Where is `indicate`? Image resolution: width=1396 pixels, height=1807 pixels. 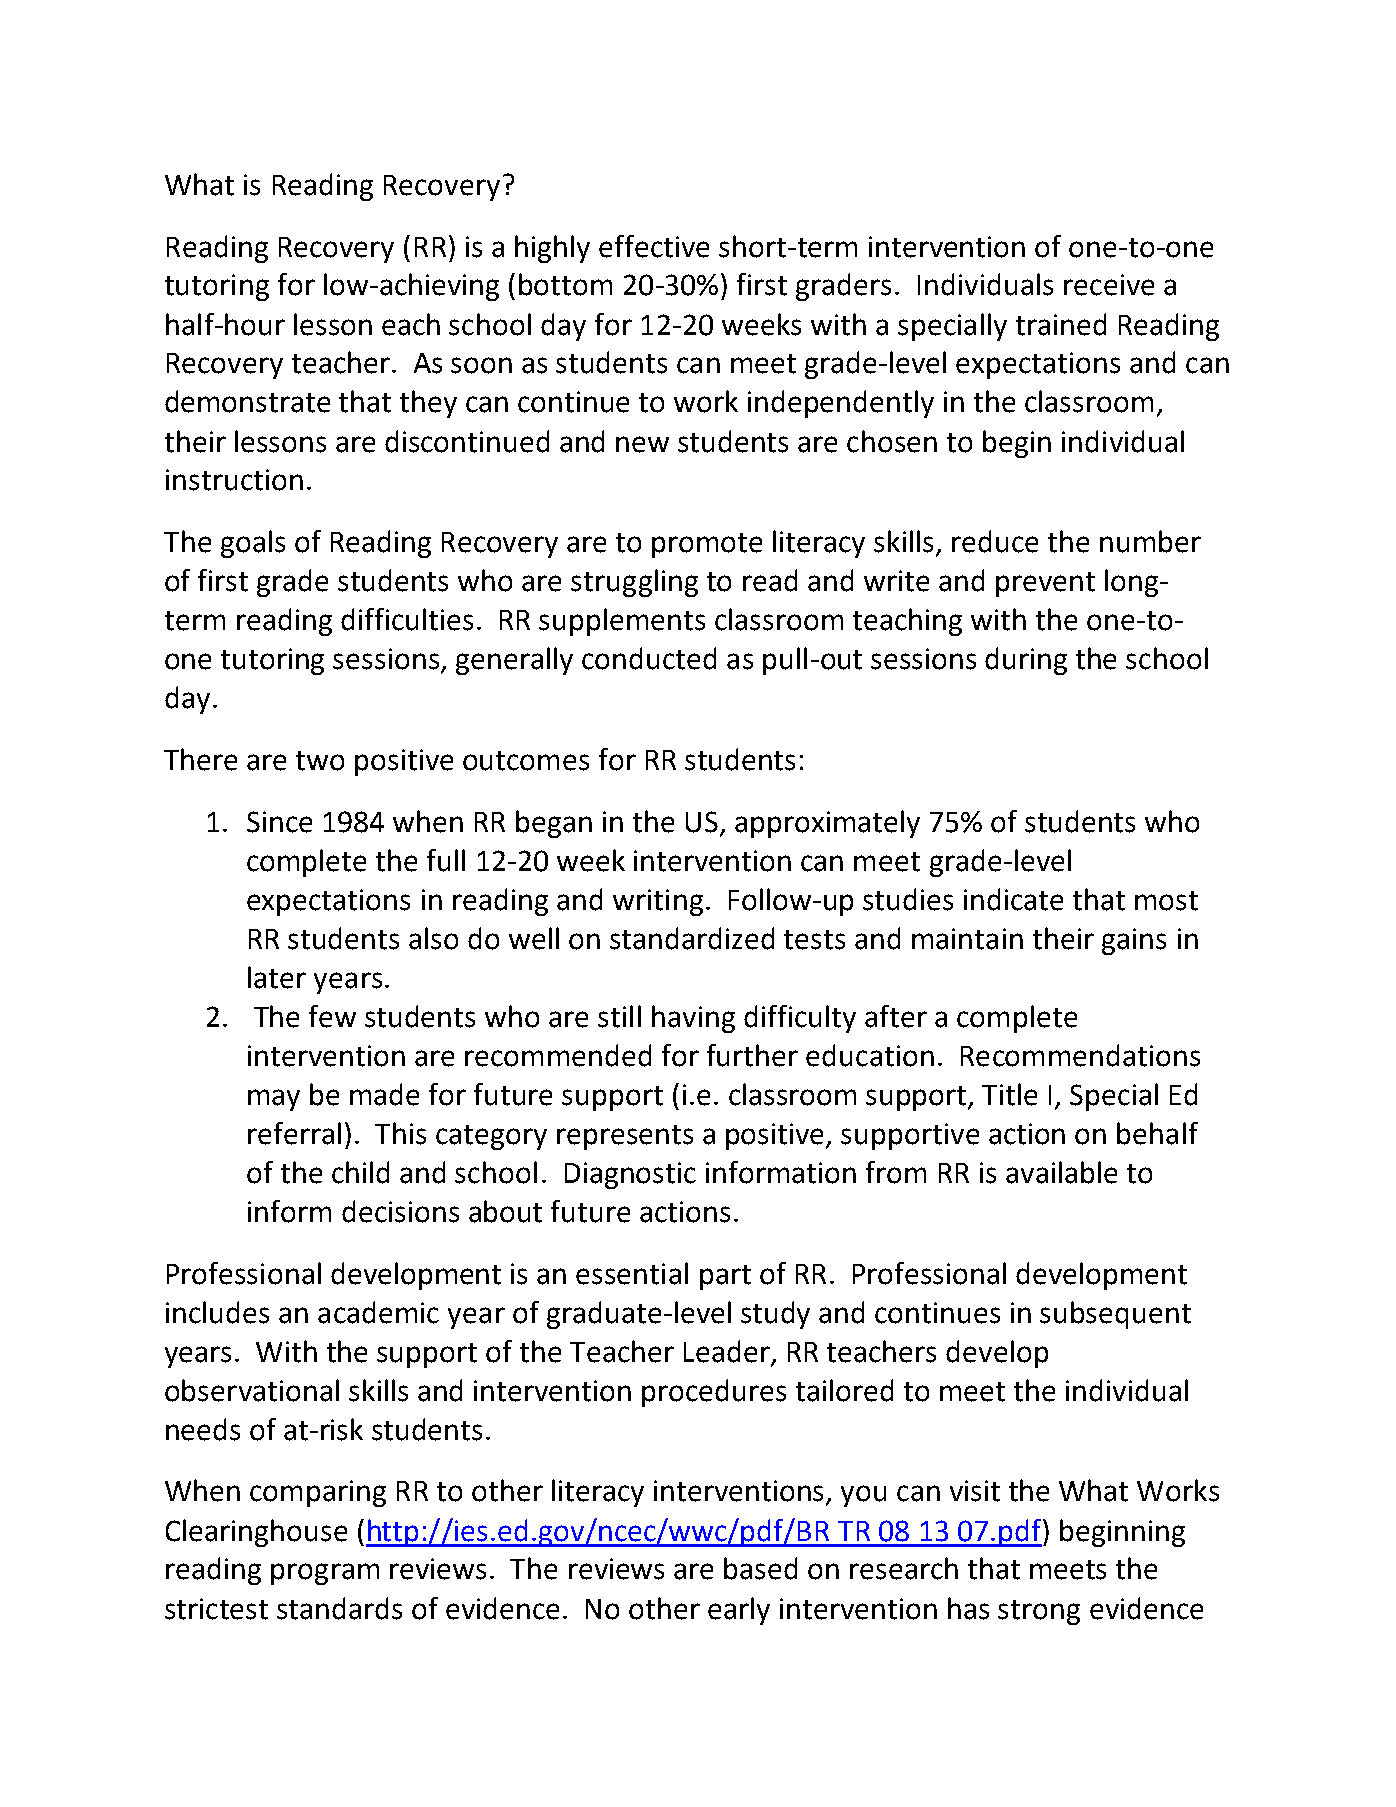
indicate is located at coordinates (1013, 899).
